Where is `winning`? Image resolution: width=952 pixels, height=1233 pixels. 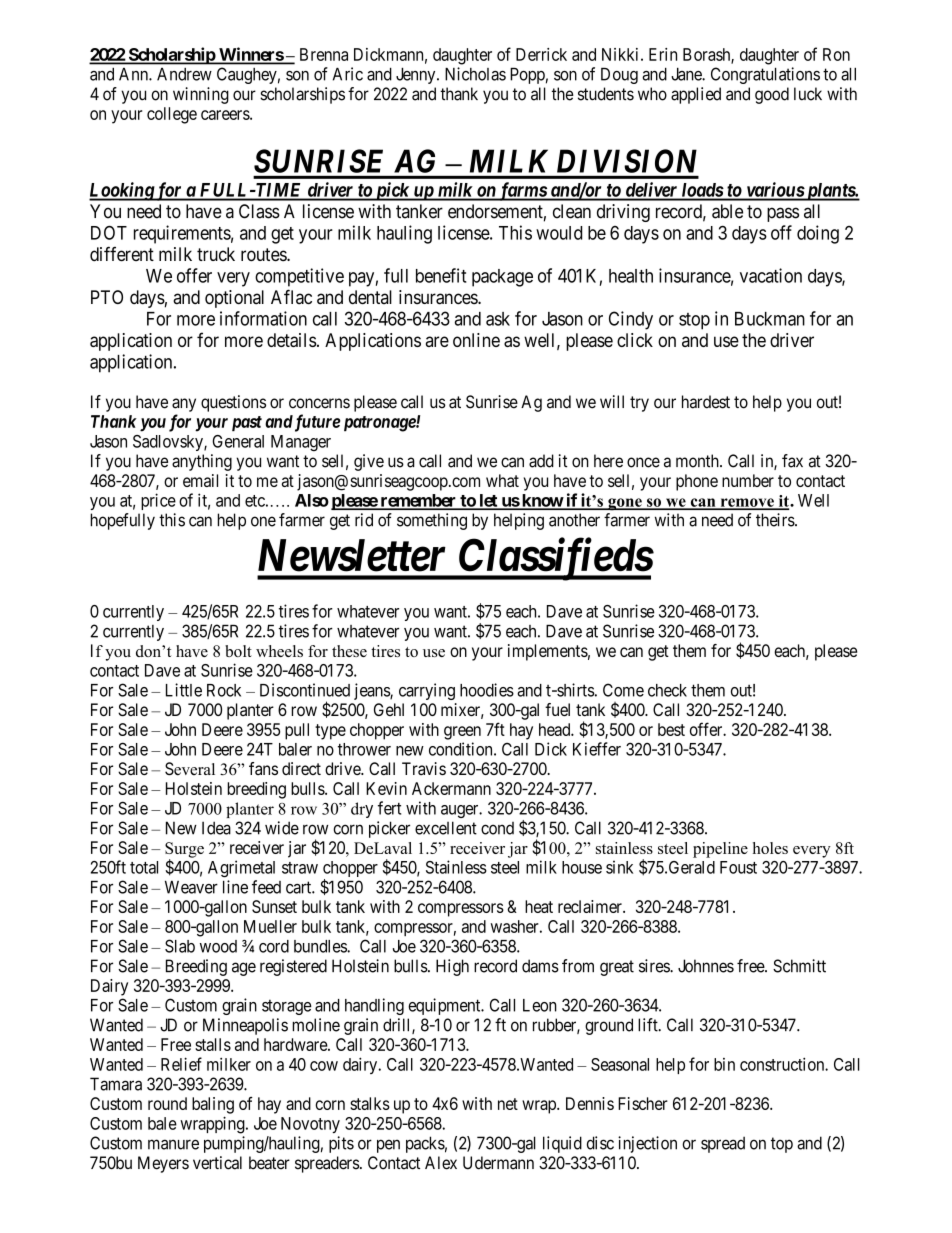 winning is located at coordinates (201, 95).
